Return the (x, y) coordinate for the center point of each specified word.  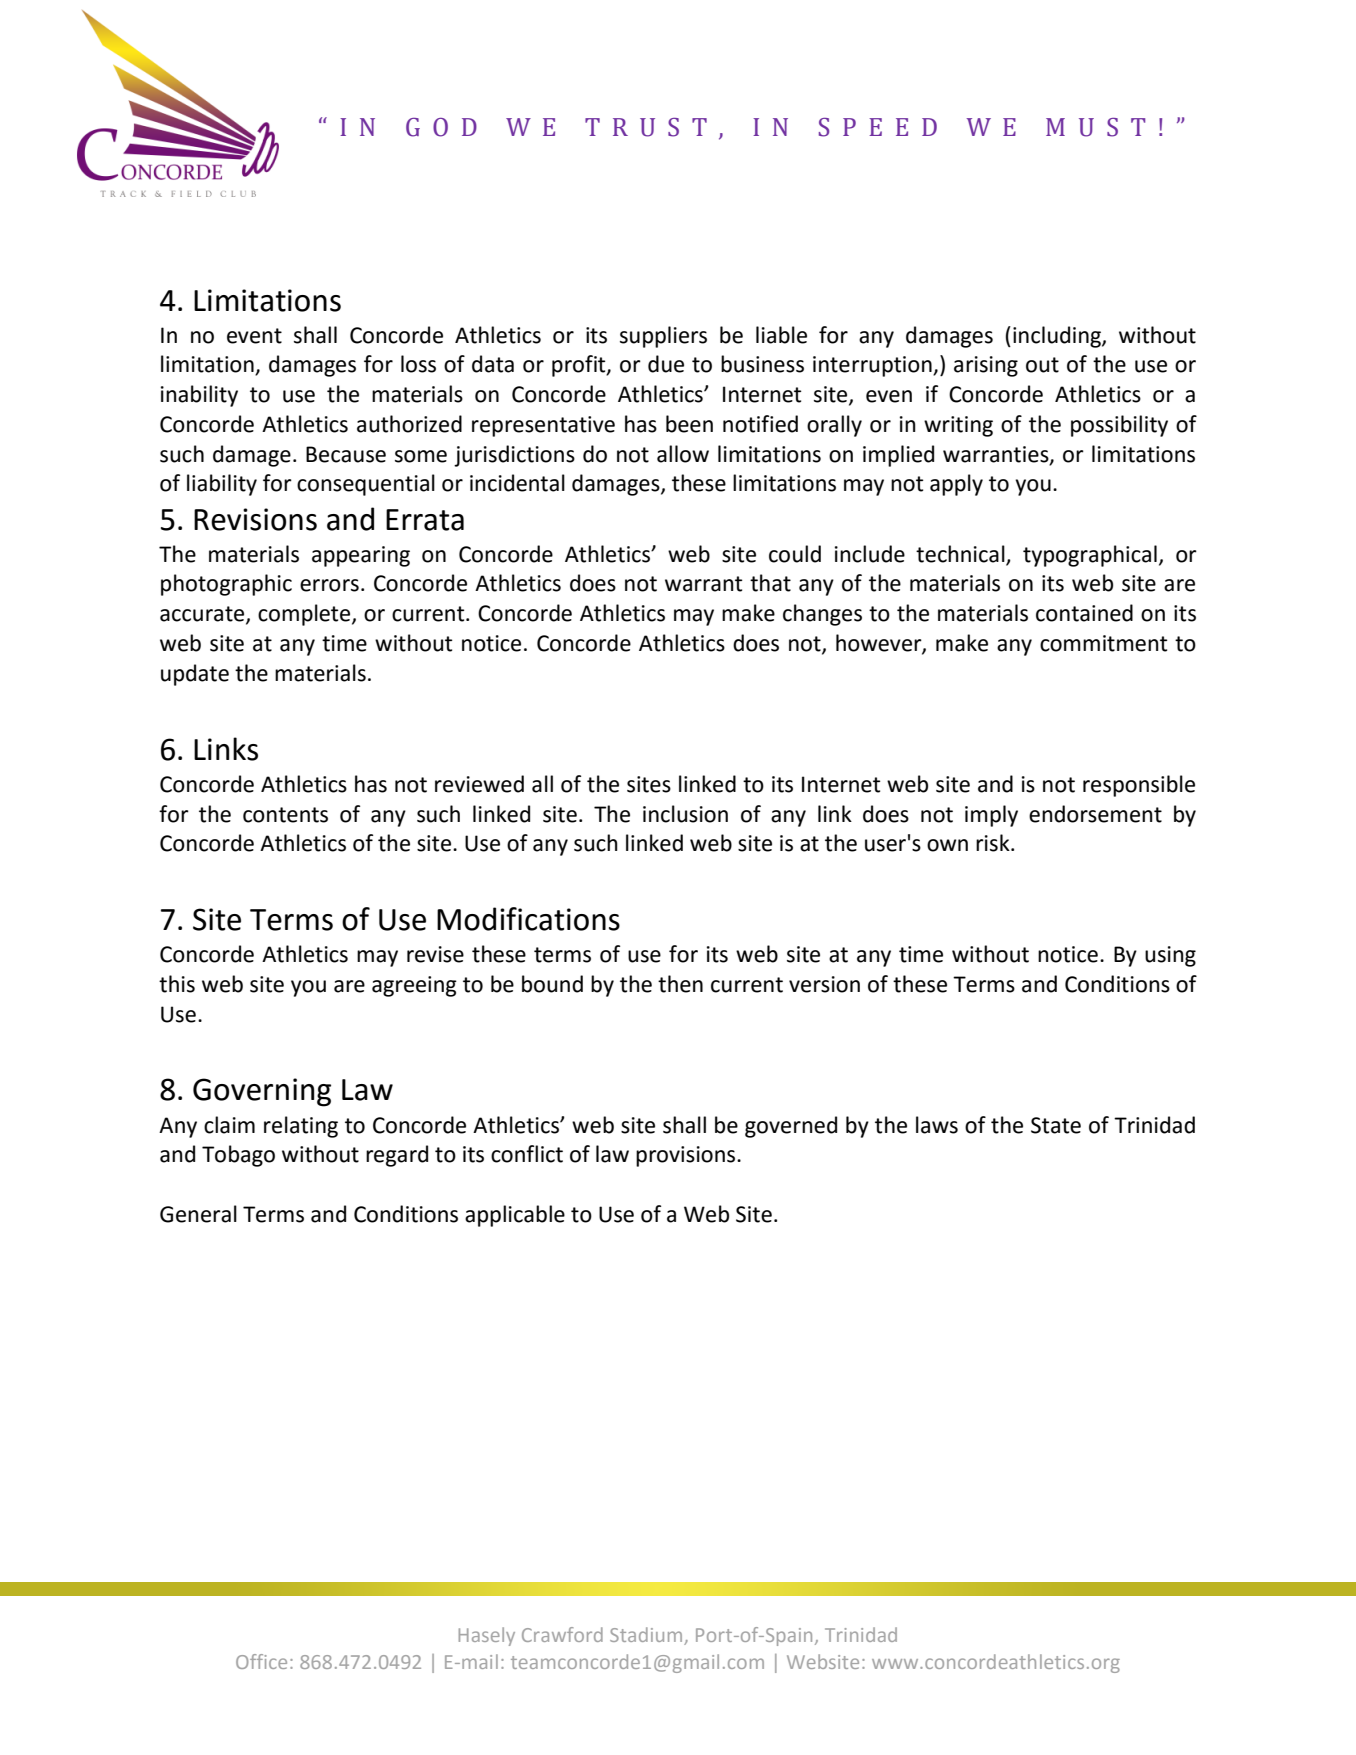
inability (199, 396)
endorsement (1095, 814)
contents (285, 815)
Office (261, 1661)
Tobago (238, 1156)
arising (986, 366)
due (666, 364)
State (1056, 1125)
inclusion (685, 814)
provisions (687, 1156)
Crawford (562, 1634)
